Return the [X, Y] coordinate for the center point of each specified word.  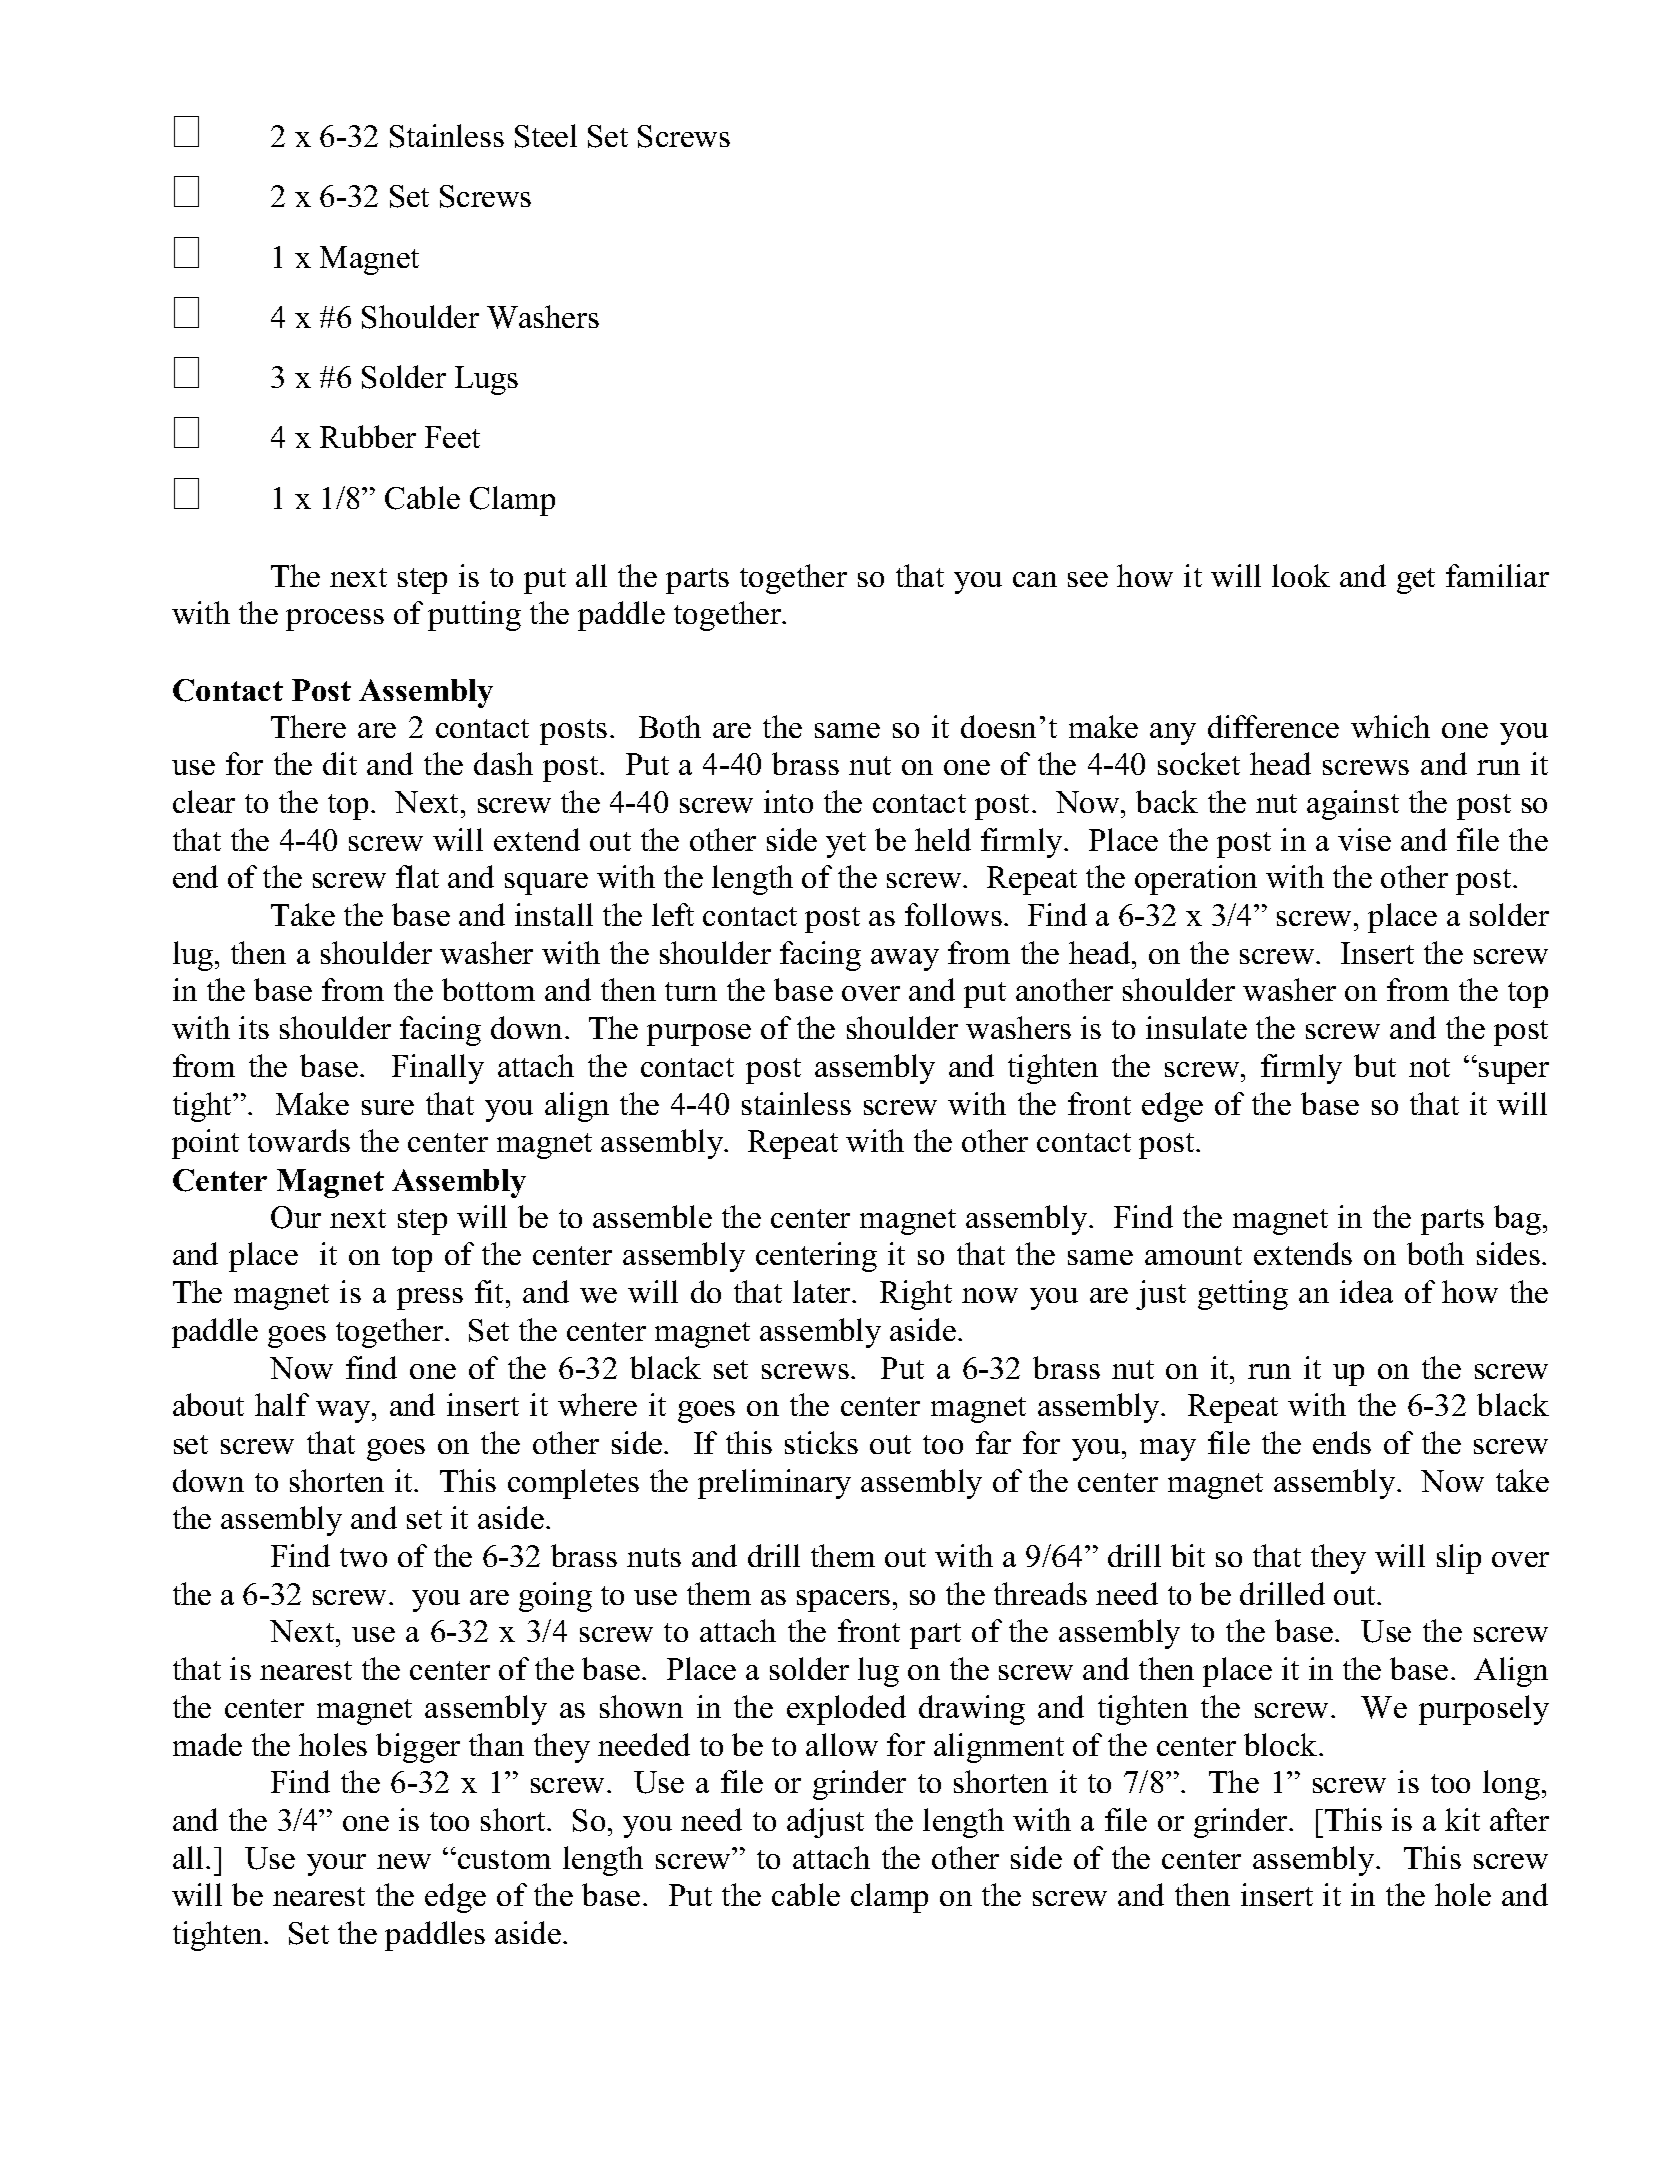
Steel [546, 136]
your [336, 1865]
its [254, 1027]
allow [842, 1744]
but [1375, 1065]
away [905, 960]
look [1301, 575]
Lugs [486, 380]
